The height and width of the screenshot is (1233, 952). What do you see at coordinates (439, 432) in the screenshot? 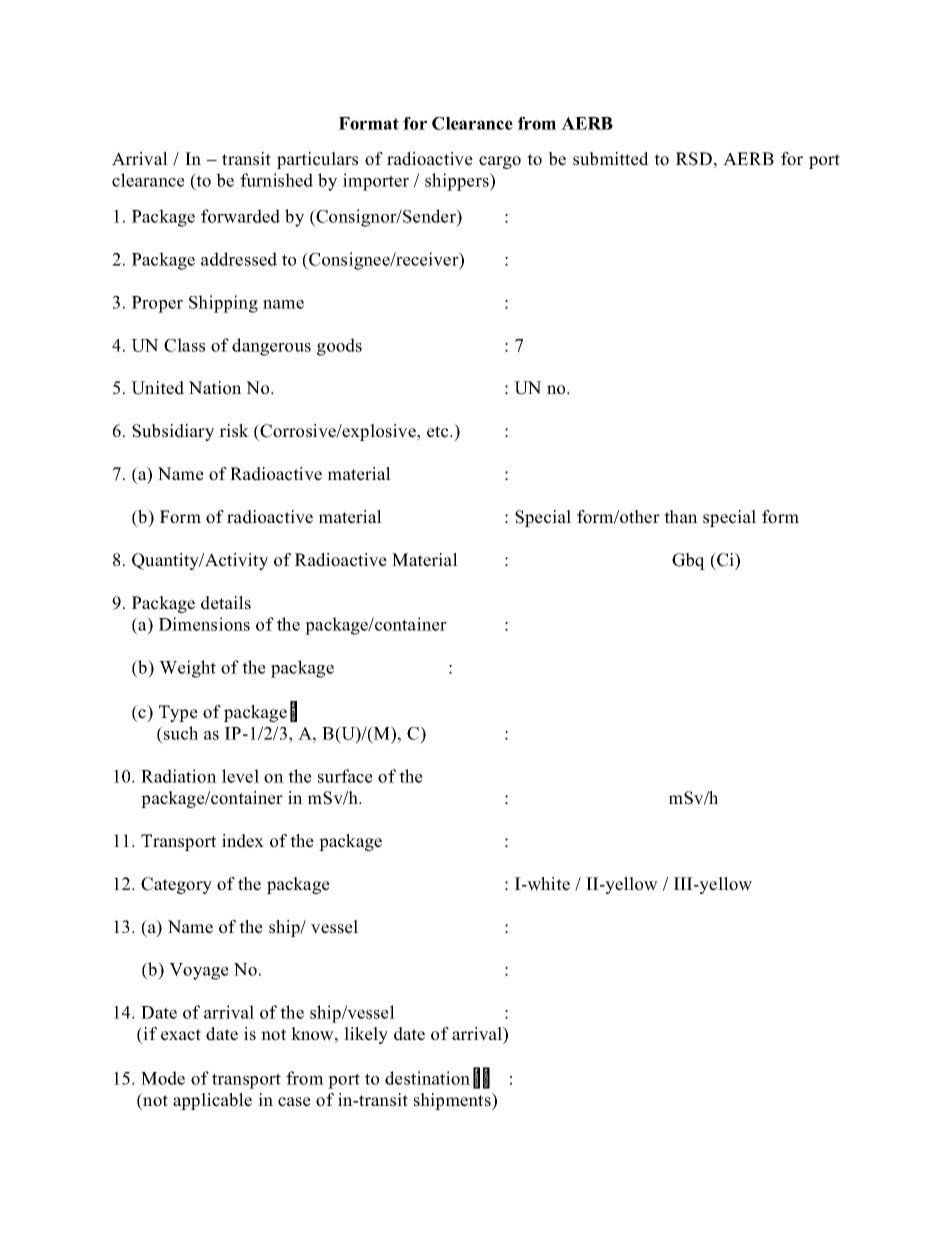
I see `etc` at bounding box center [439, 432].
